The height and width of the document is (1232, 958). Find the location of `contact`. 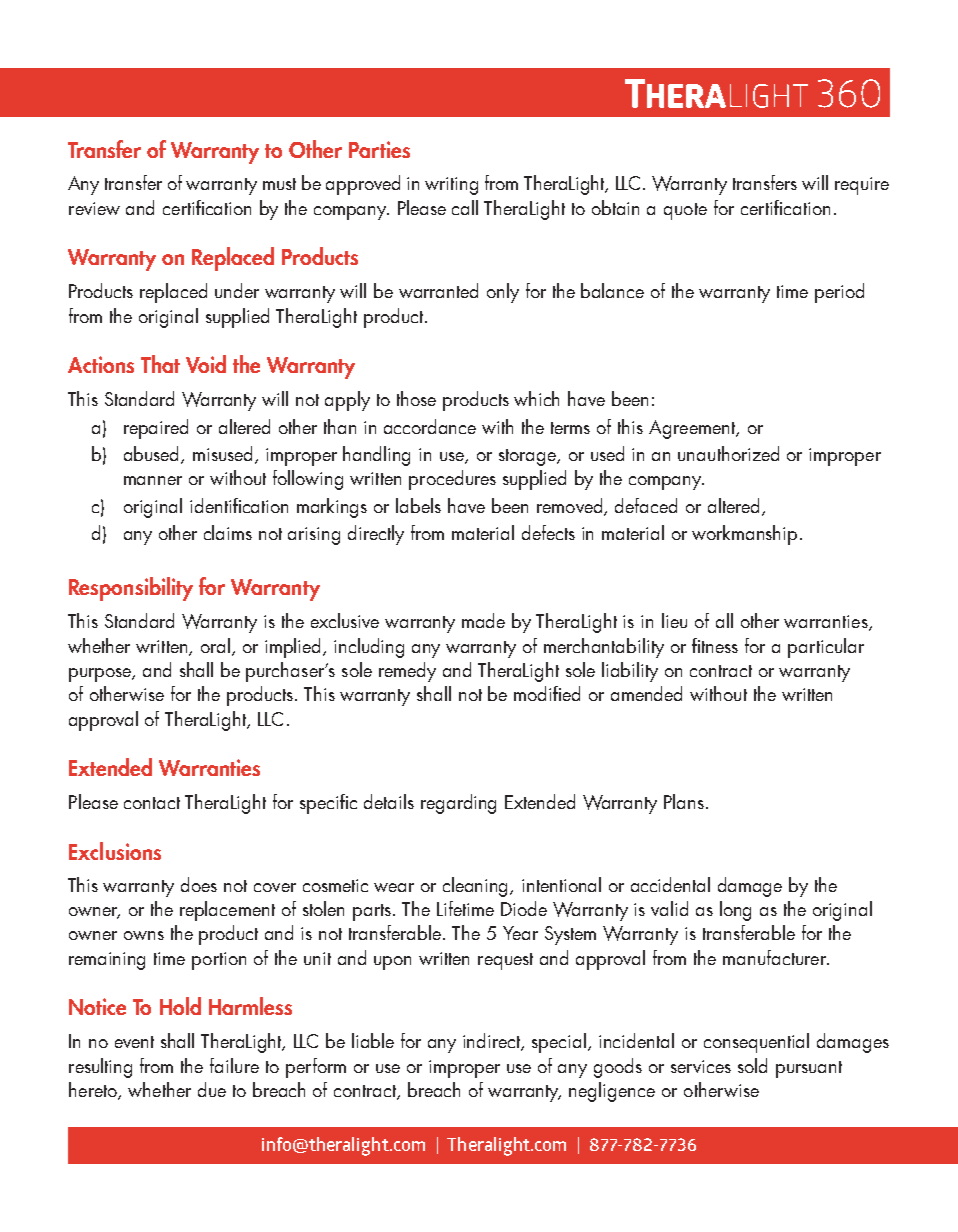

contact is located at coordinates (152, 803).
